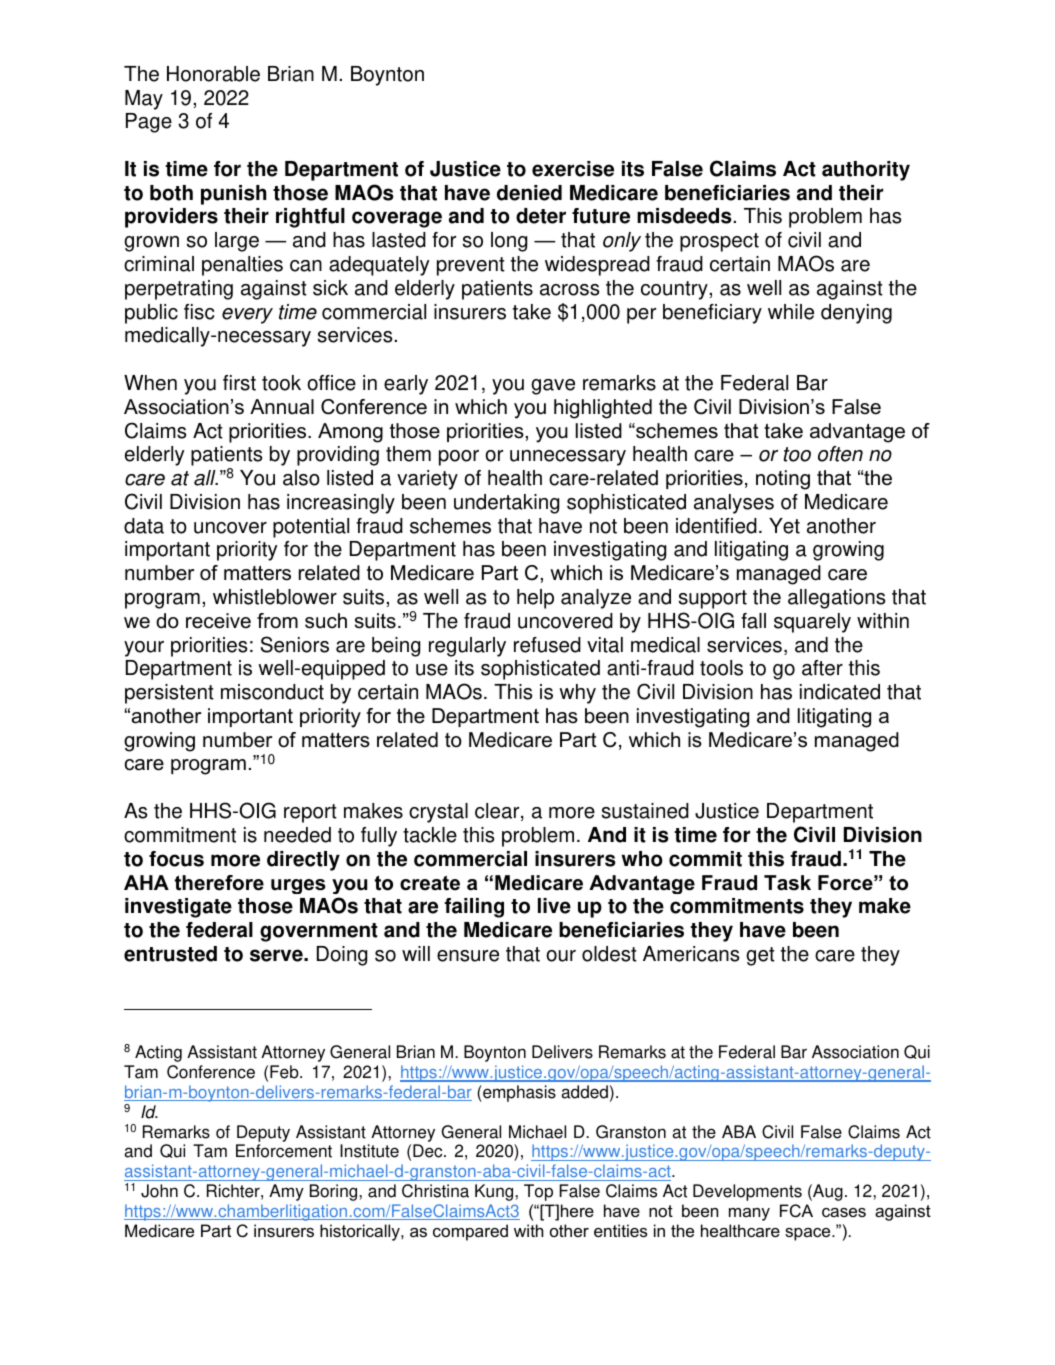 Image resolution: width=1055 pixels, height=1365 pixels. I want to click on get, so click(760, 956).
